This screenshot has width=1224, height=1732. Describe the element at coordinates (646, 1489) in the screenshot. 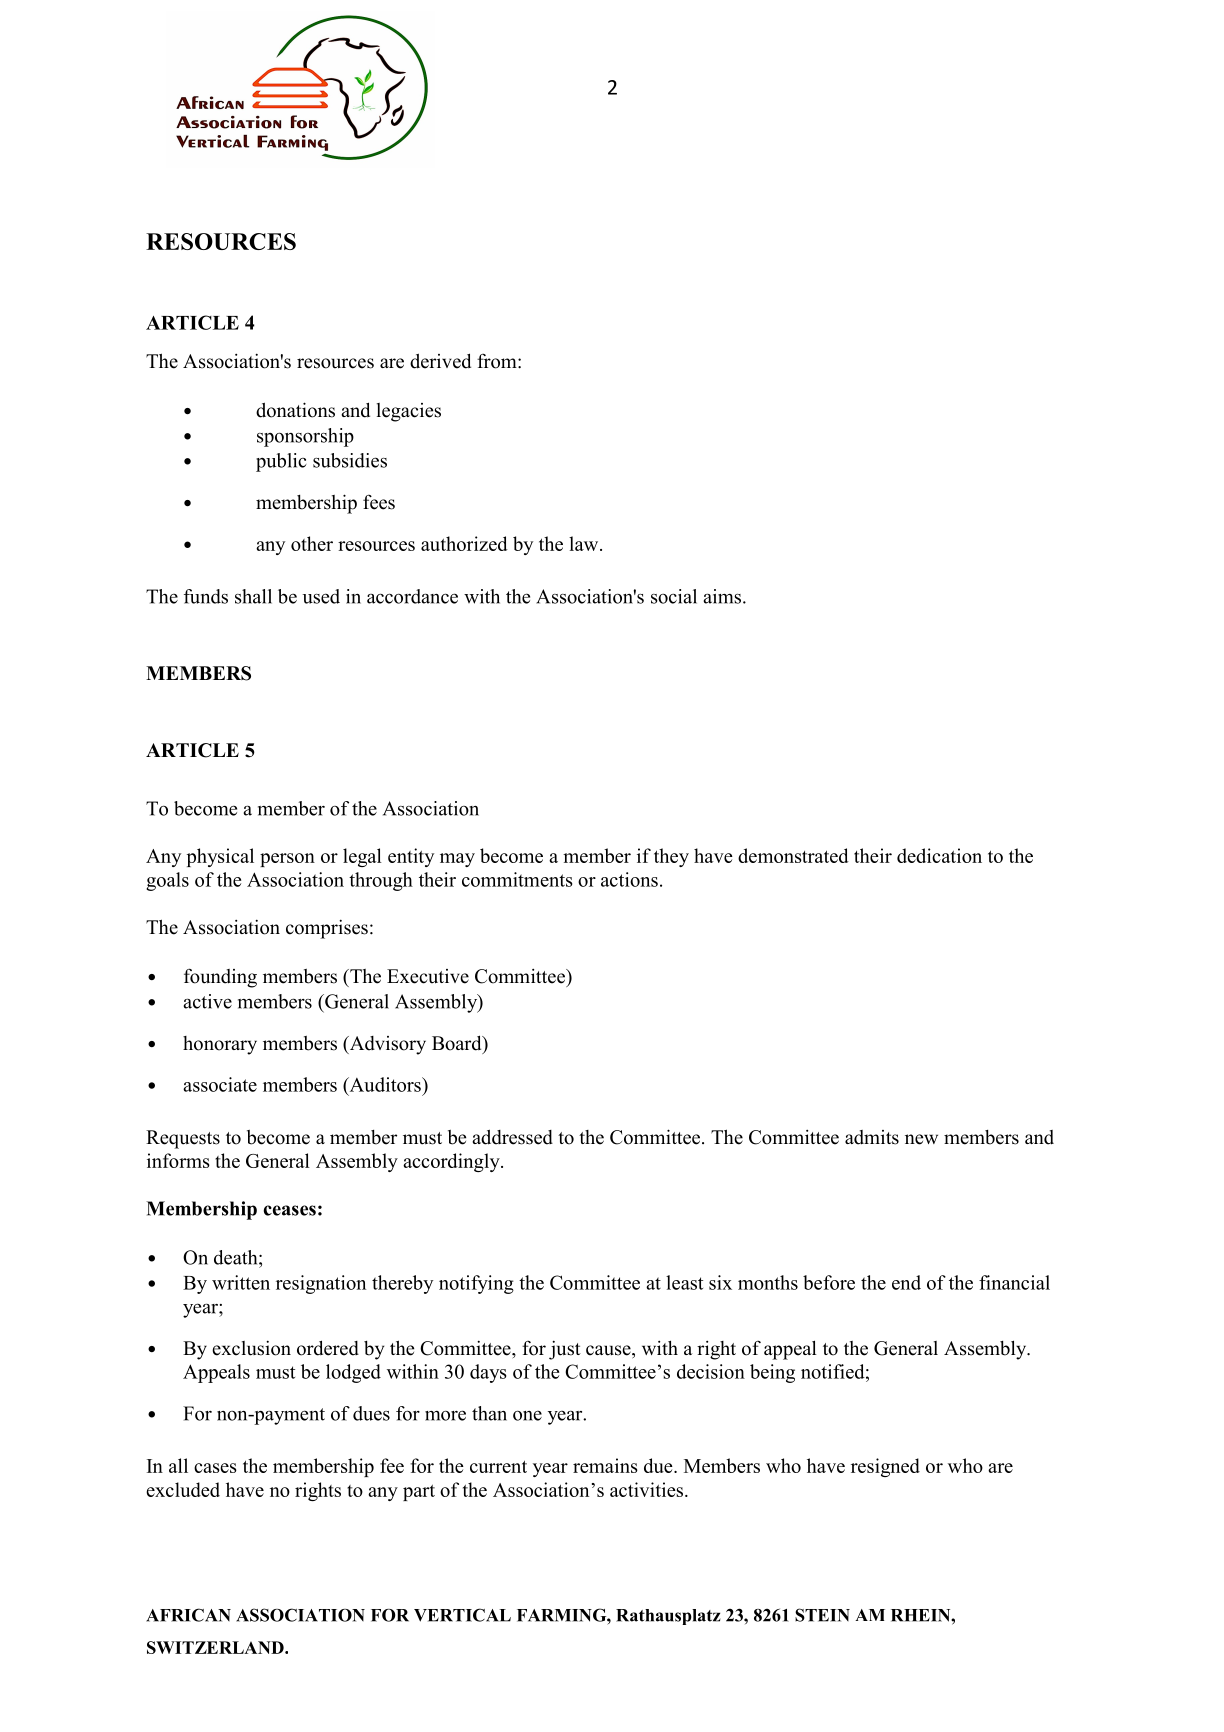

I see `activities` at that location.
